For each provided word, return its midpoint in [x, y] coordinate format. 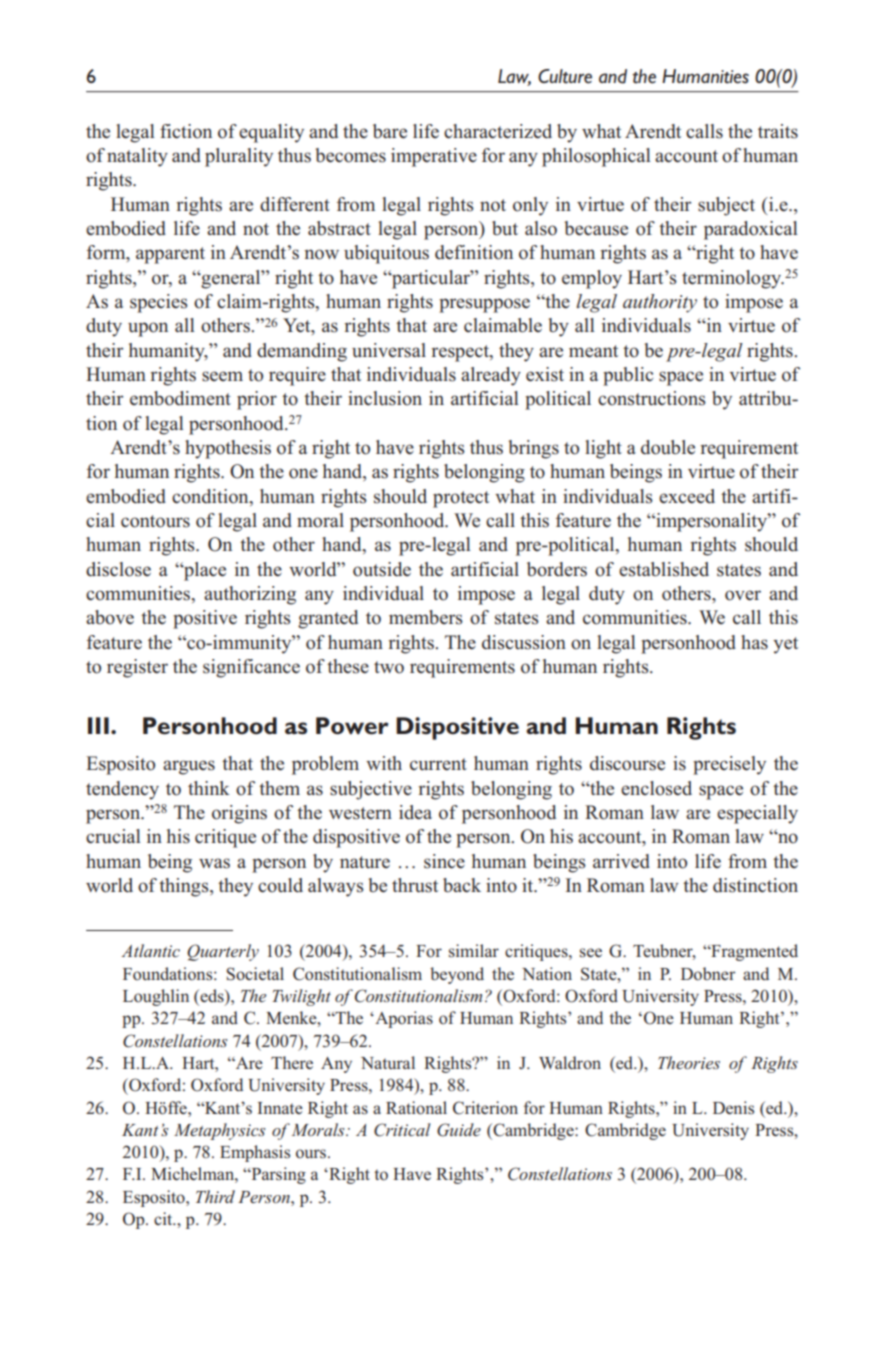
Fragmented [753, 952]
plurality [239, 157]
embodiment [180, 398]
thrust [415, 885]
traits [778, 131]
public [628, 376]
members [426, 617]
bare [390, 131]
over [743, 595]
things [185, 887]
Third [215, 1196]
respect [461, 353]
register [137, 668]
